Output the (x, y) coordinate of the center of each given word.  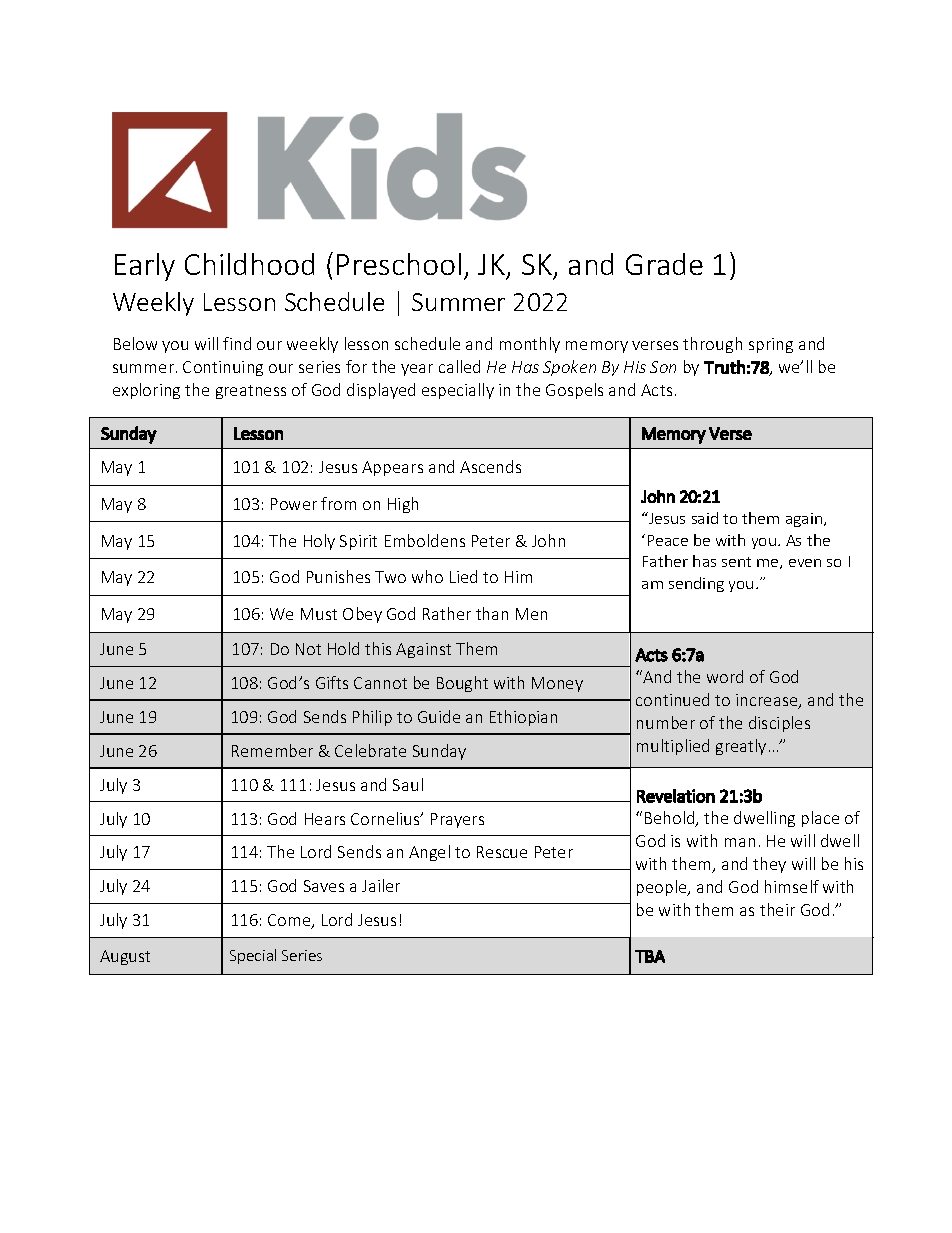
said (705, 518)
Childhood (249, 264)
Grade (664, 264)
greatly (741, 747)
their (777, 909)
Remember (272, 750)
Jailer (381, 885)
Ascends (490, 466)
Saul (408, 784)
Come (290, 921)
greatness (251, 392)
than (492, 613)
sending (696, 584)
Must (319, 614)
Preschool (399, 264)
